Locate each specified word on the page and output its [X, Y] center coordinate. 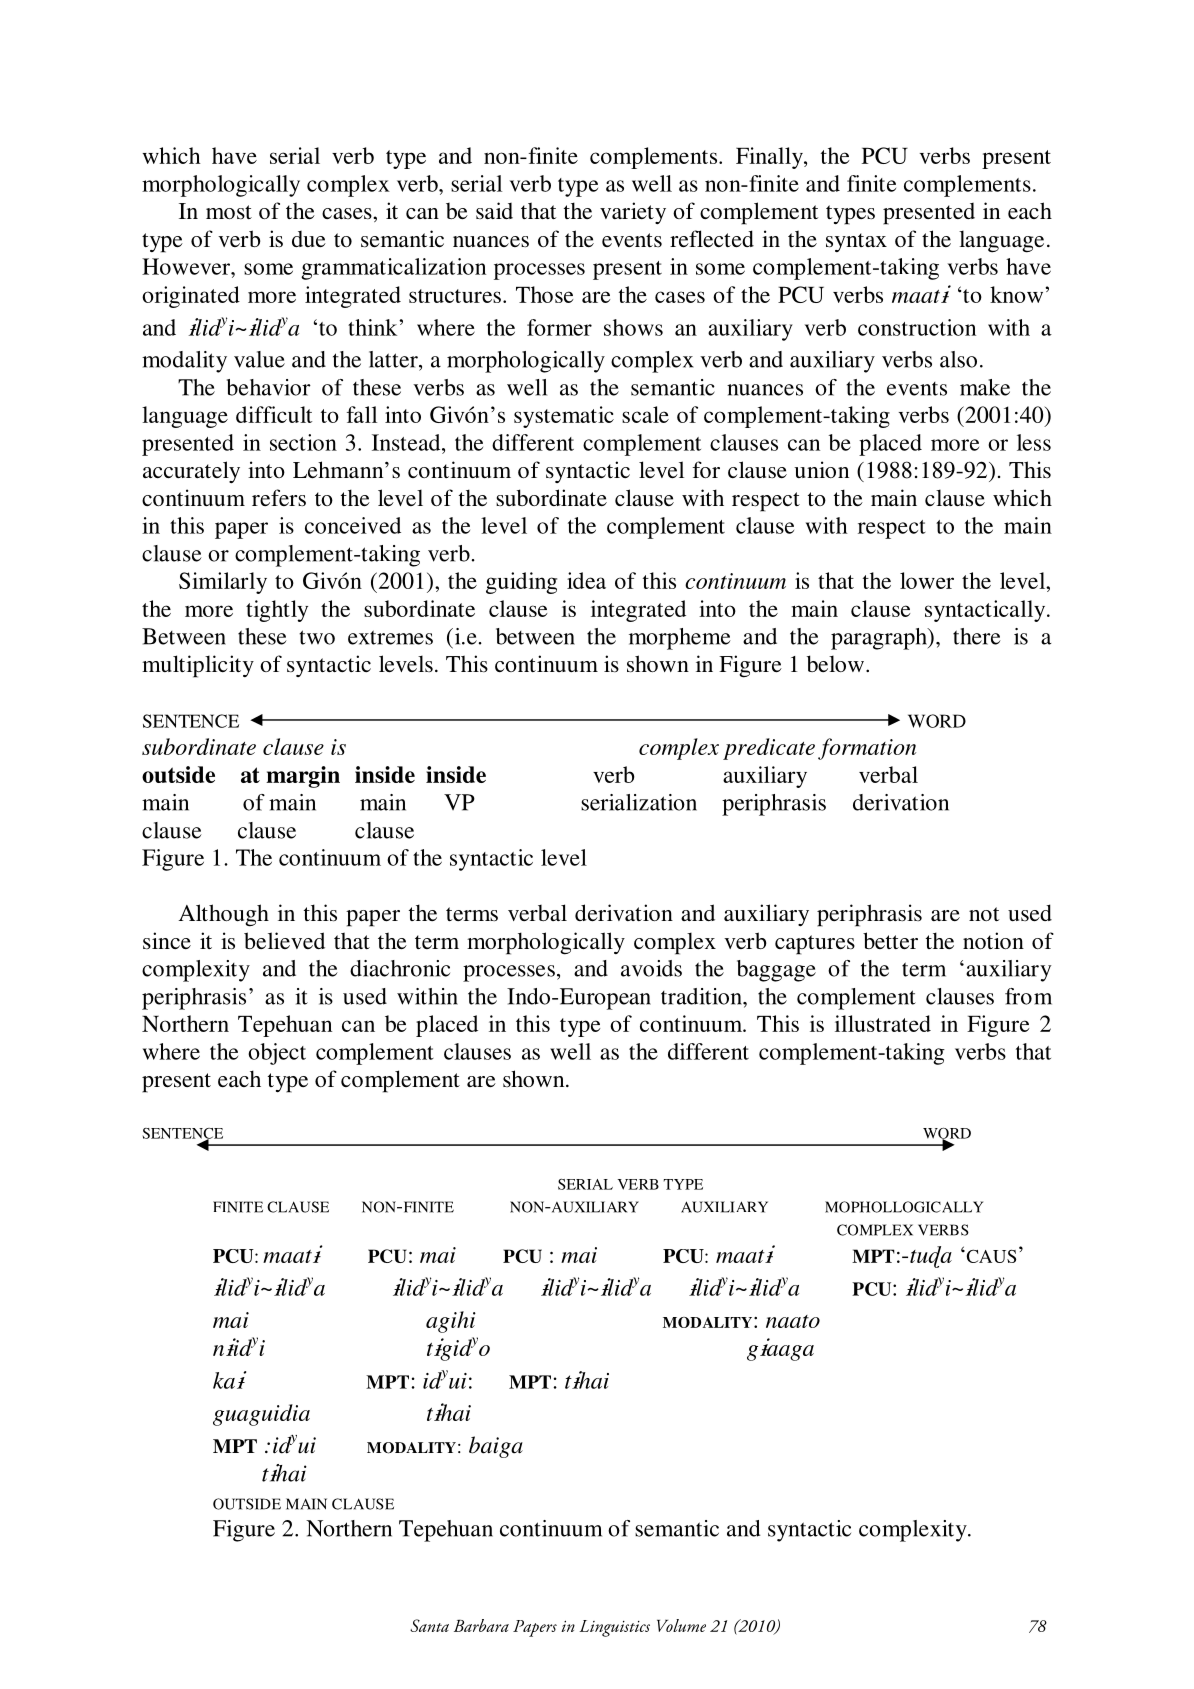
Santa [429, 1625]
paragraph [880, 639]
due [309, 239]
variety [633, 213]
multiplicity [198, 666]
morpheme [680, 639]
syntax [856, 242]
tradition [702, 996]
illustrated [883, 1023]
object [277, 1054]
